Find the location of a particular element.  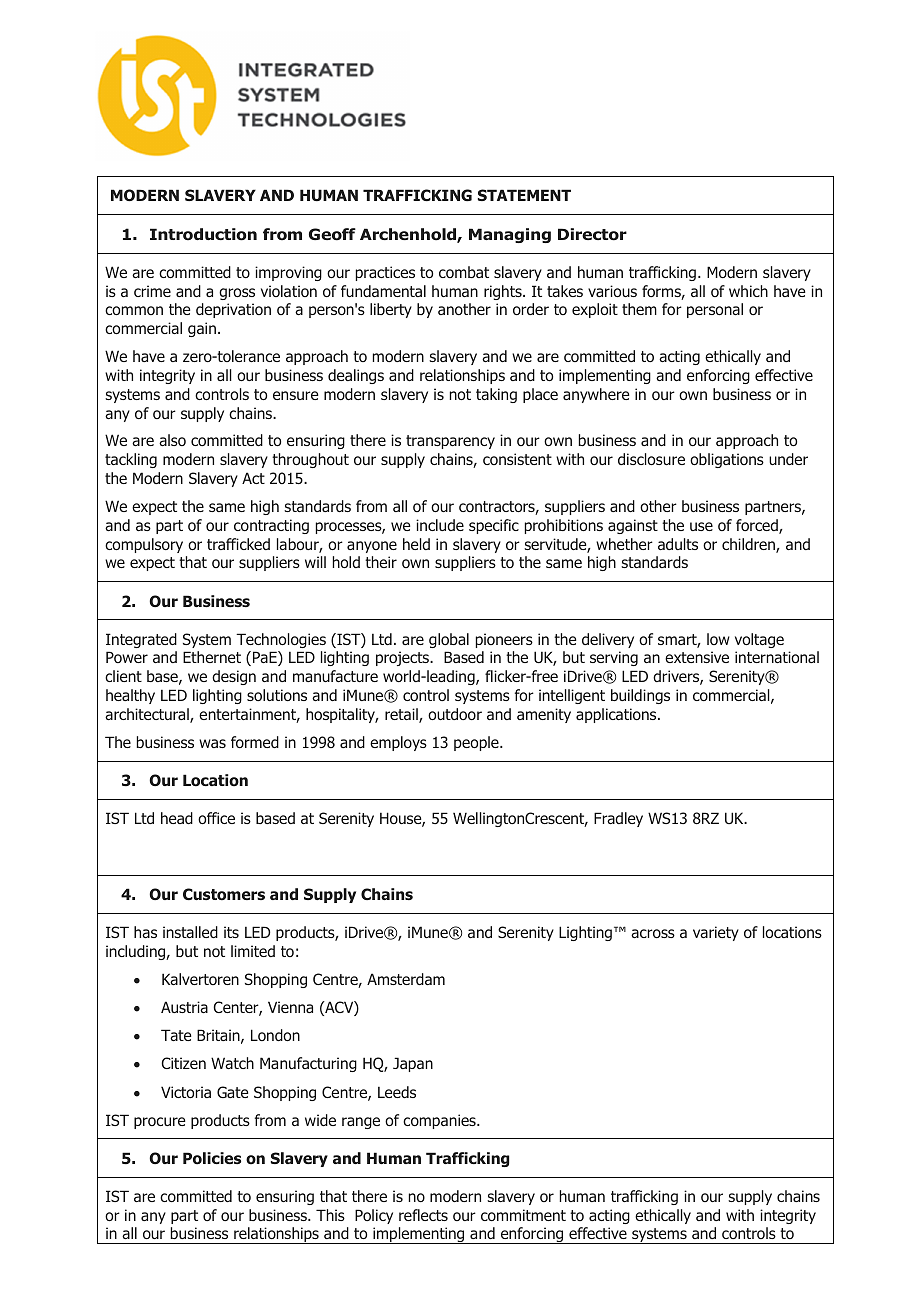

across is located at coordinates (653, 933).
